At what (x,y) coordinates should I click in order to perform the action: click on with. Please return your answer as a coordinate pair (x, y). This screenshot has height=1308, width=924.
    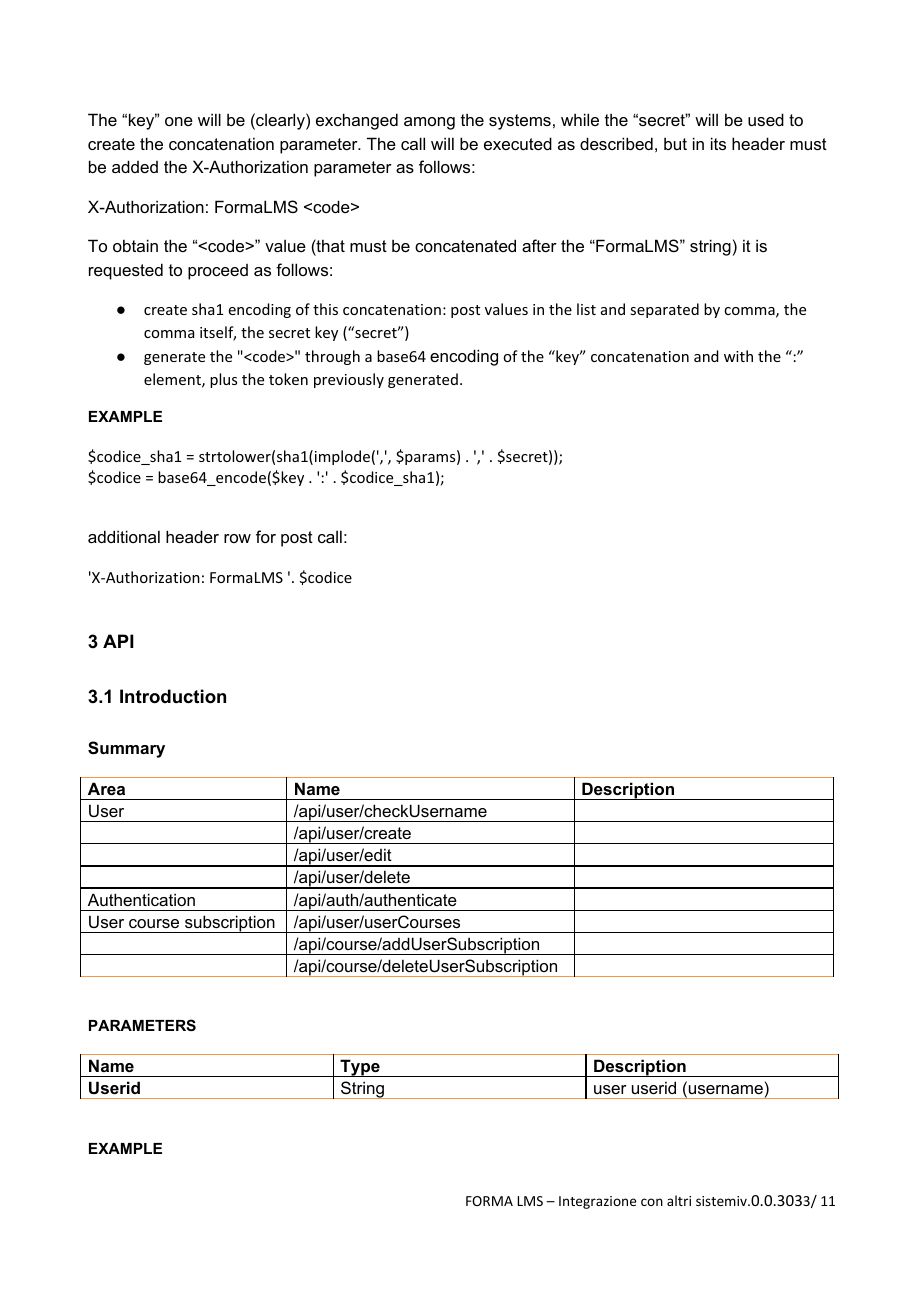
    Looking at the image, I should click on (738, 356).
